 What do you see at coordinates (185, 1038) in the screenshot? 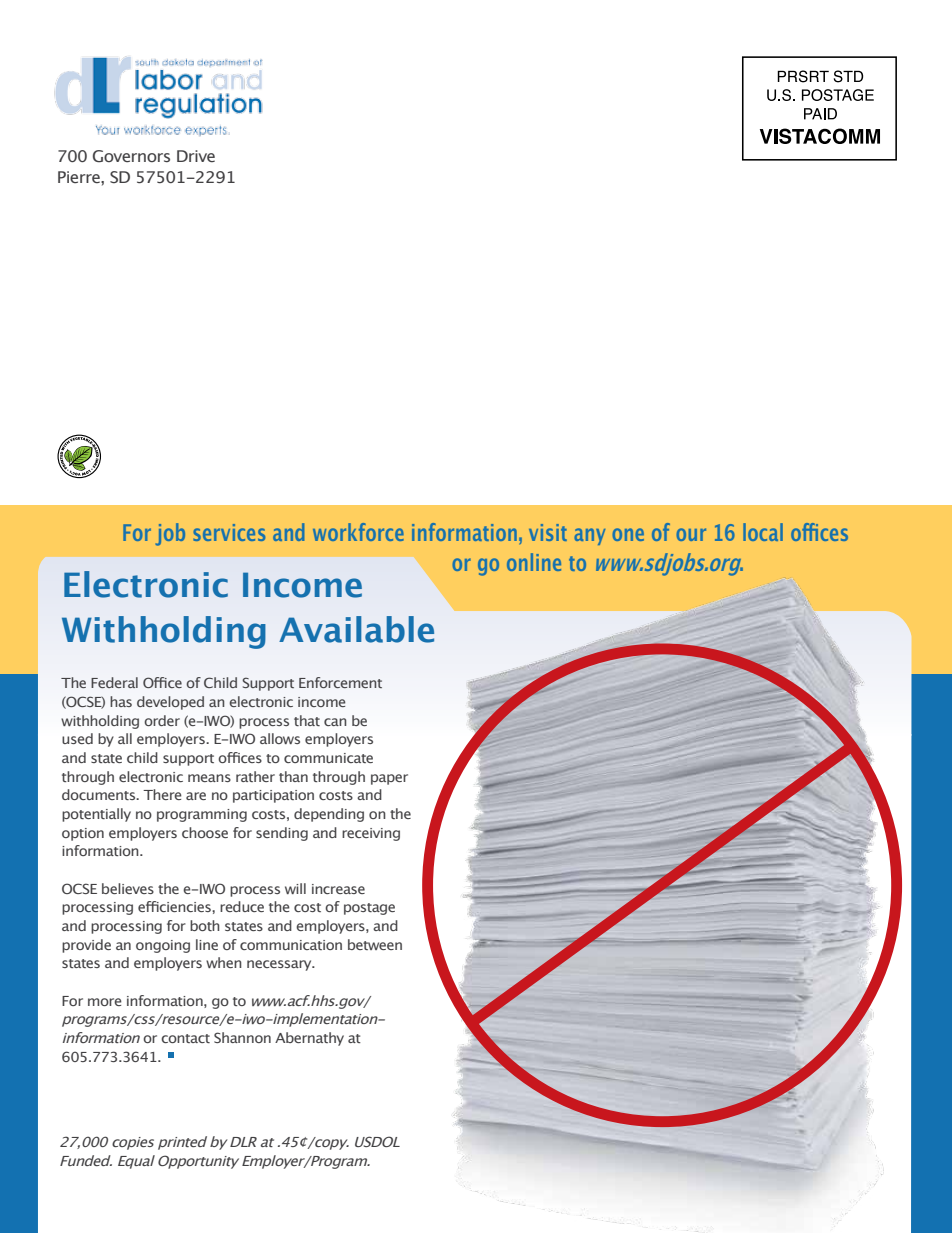
I see `contact` at bounding box center [185, 1038].
